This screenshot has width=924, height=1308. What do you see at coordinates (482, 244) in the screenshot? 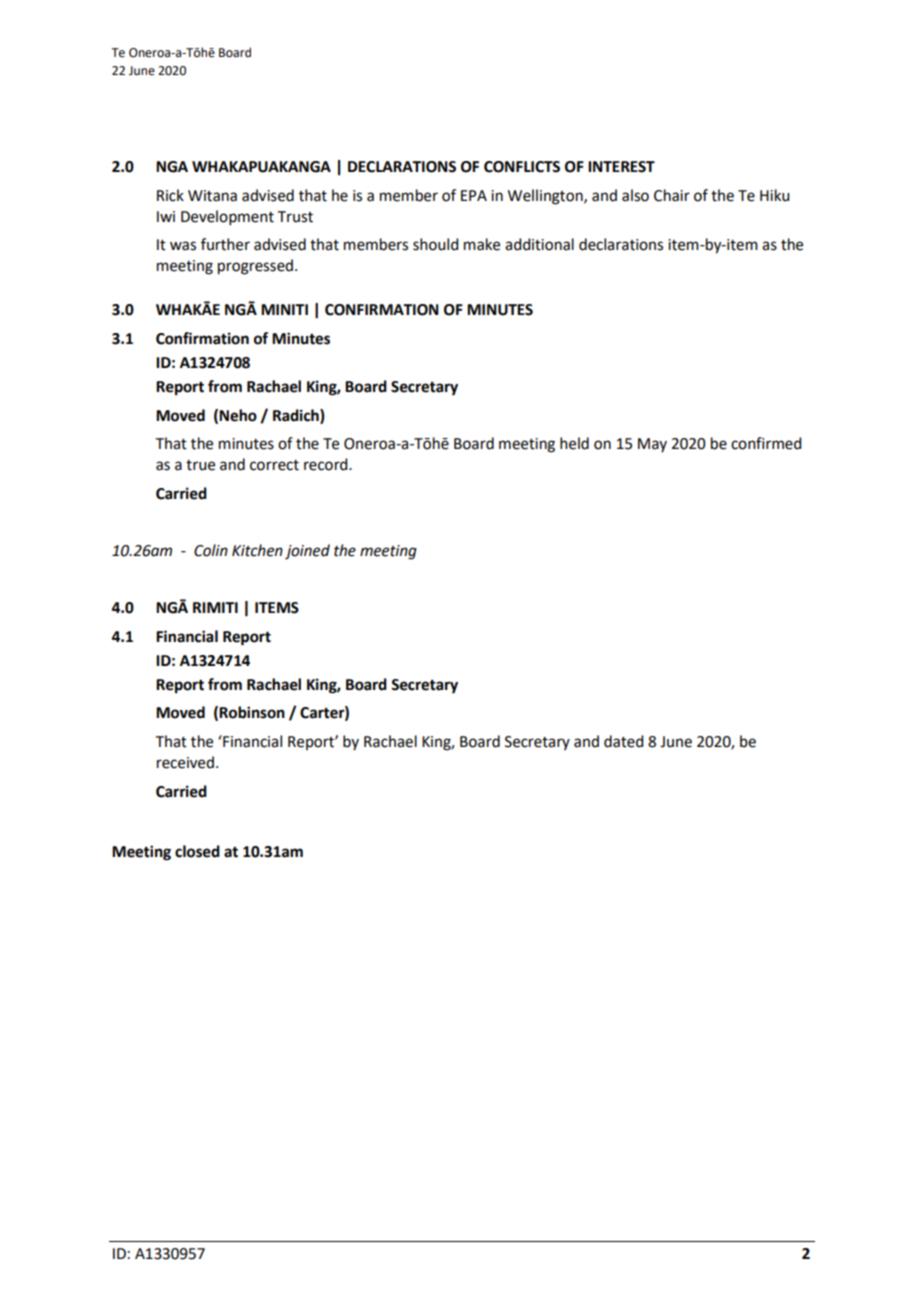
I see `make` at bounding box center [482, 244].
